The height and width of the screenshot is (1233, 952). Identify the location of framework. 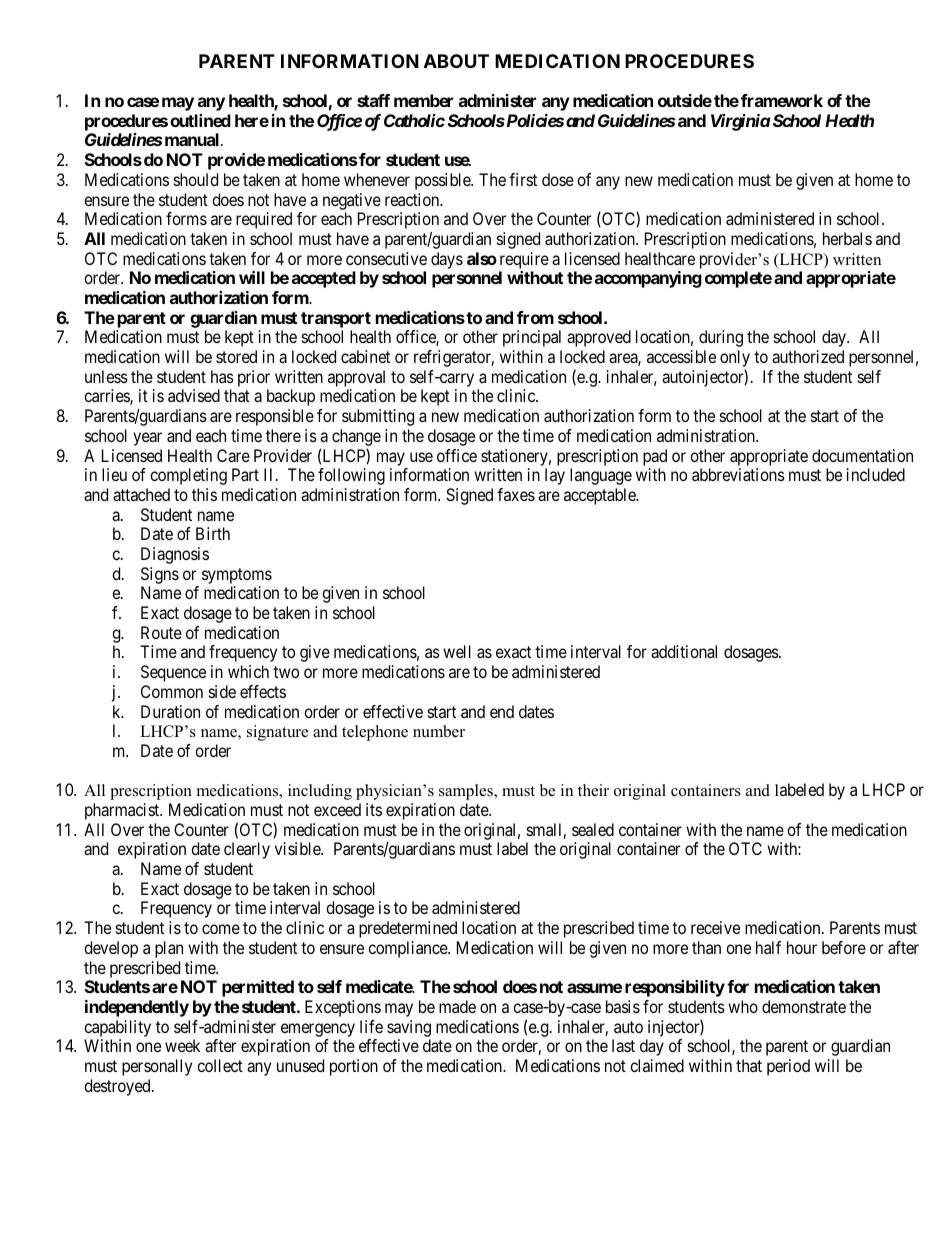
(782, 100).
